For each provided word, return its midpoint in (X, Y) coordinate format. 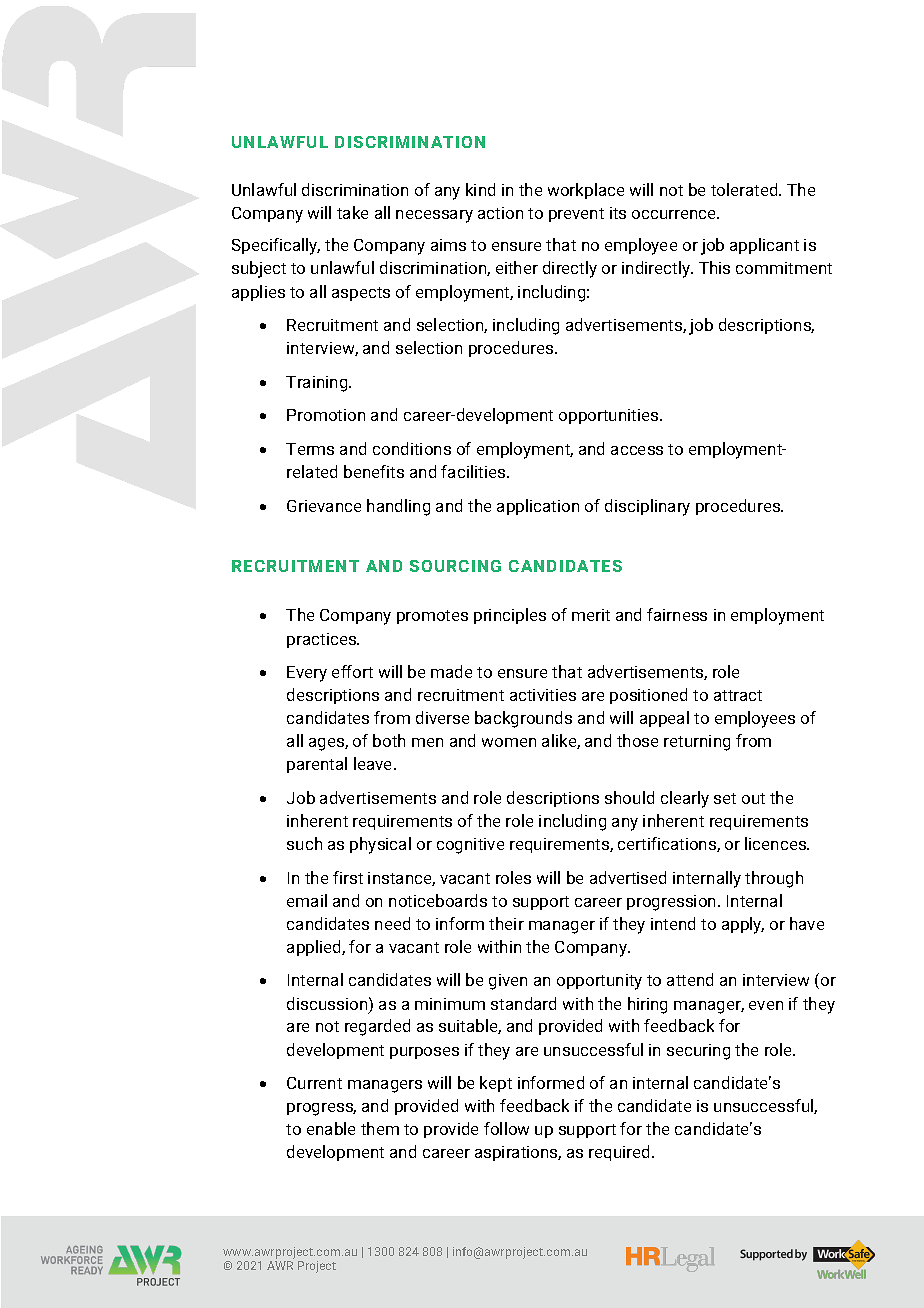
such (304, 843)
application (538, 507)
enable (331, 1128)
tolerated (745, 189)
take (352, 212)
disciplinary (647, 507)
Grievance (324, 506)
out (753, 798)
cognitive (470, 846)
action (500, 213)
